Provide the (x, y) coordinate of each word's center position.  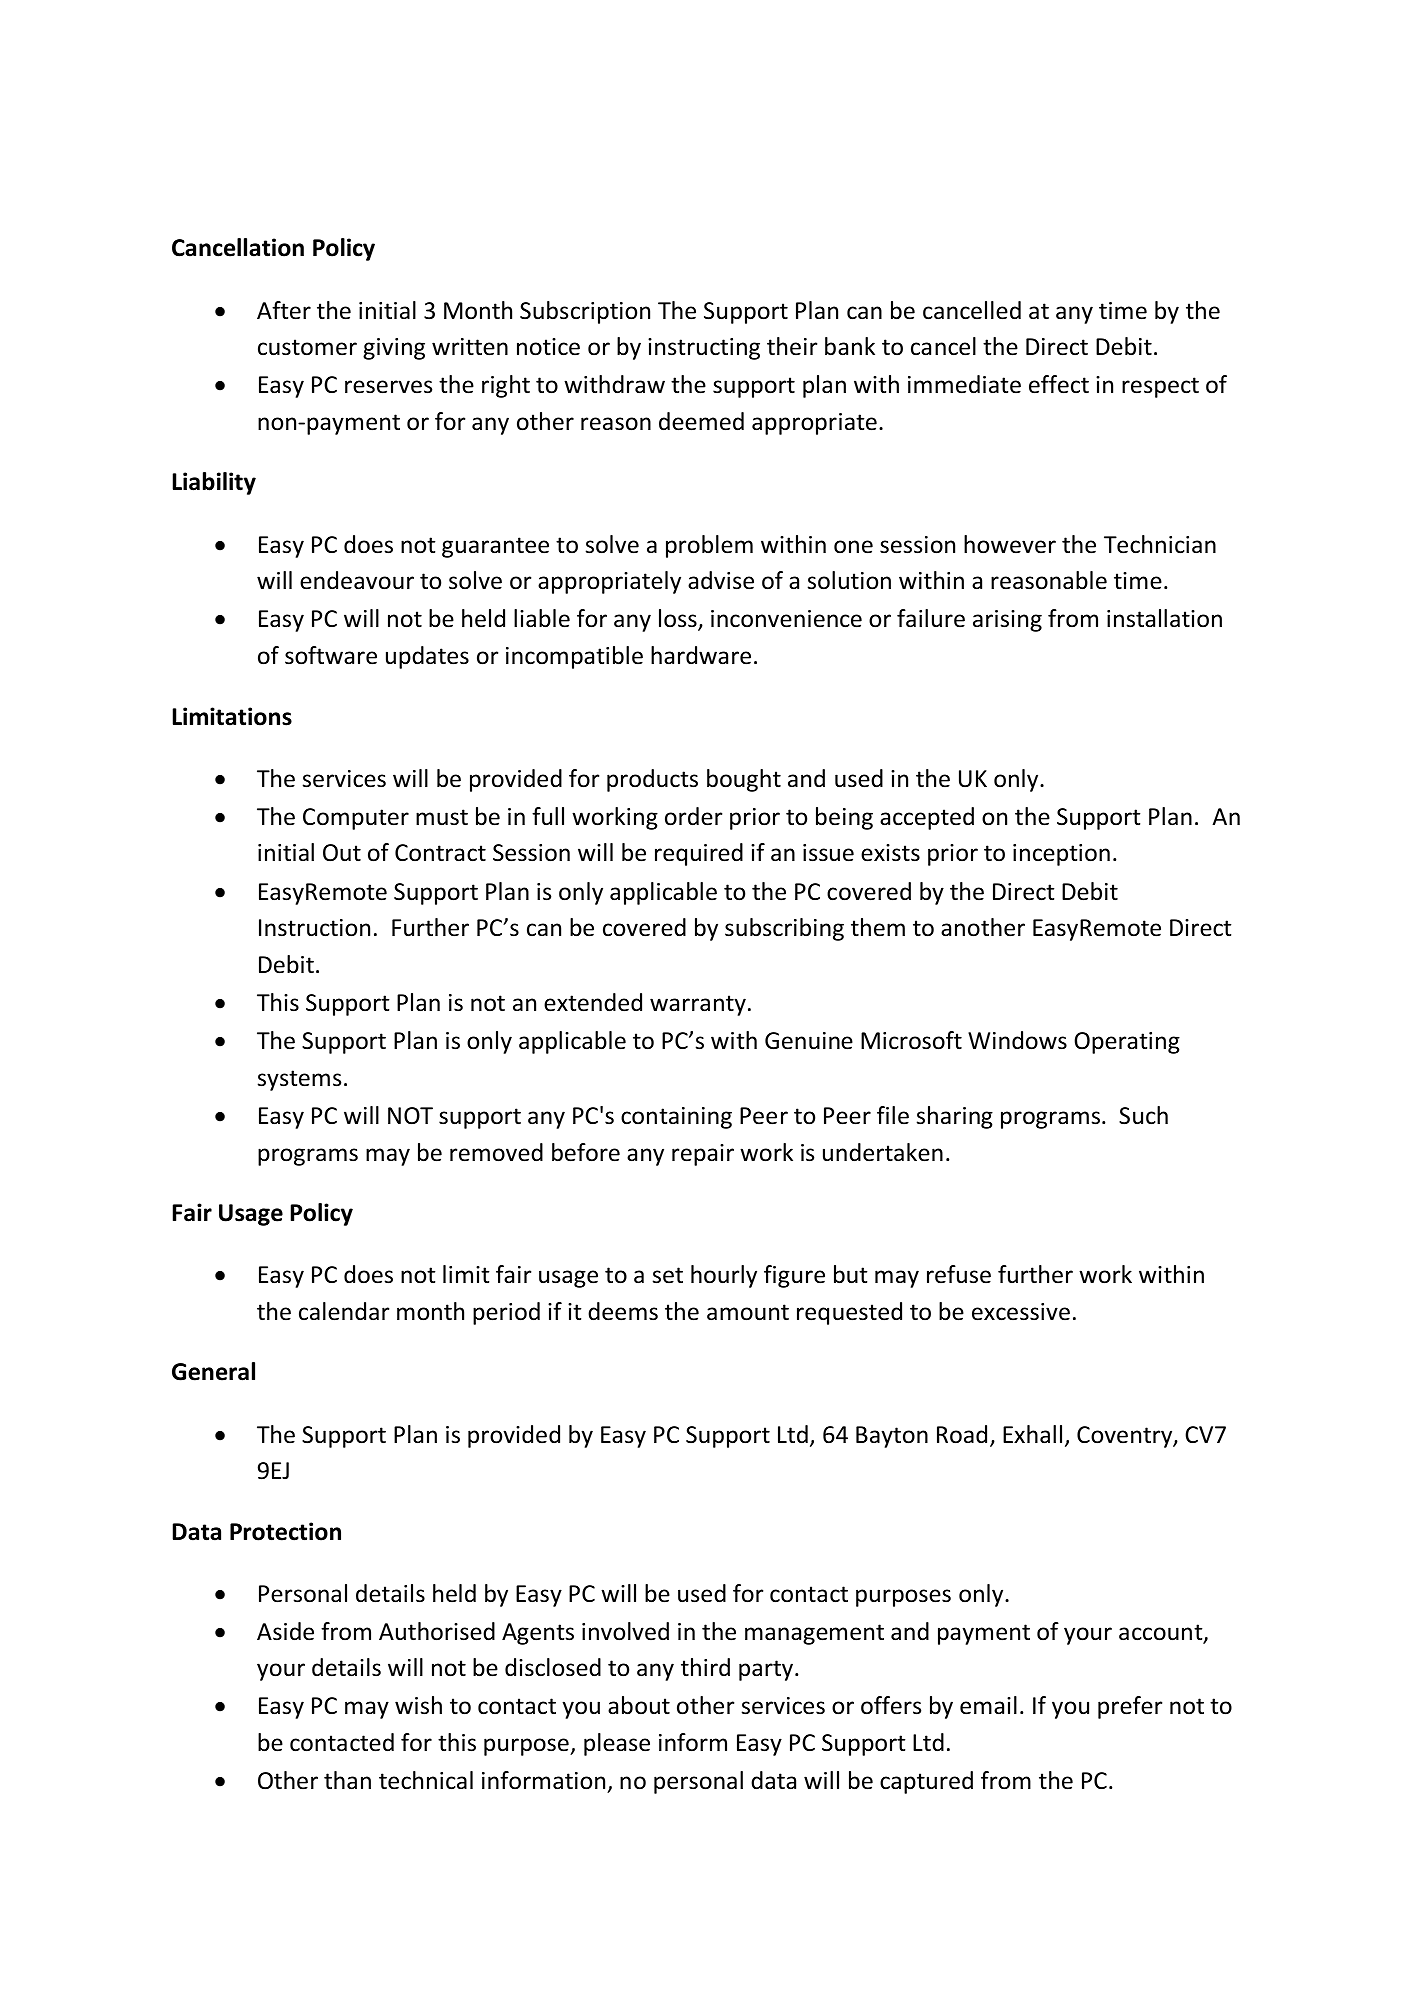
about (639, 1705)
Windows (1017, 1040)
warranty (698, 1005)
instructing (704, 349)
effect (1059, 384)
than (347, 1780)
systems (299, 1080)
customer (307, 347)
